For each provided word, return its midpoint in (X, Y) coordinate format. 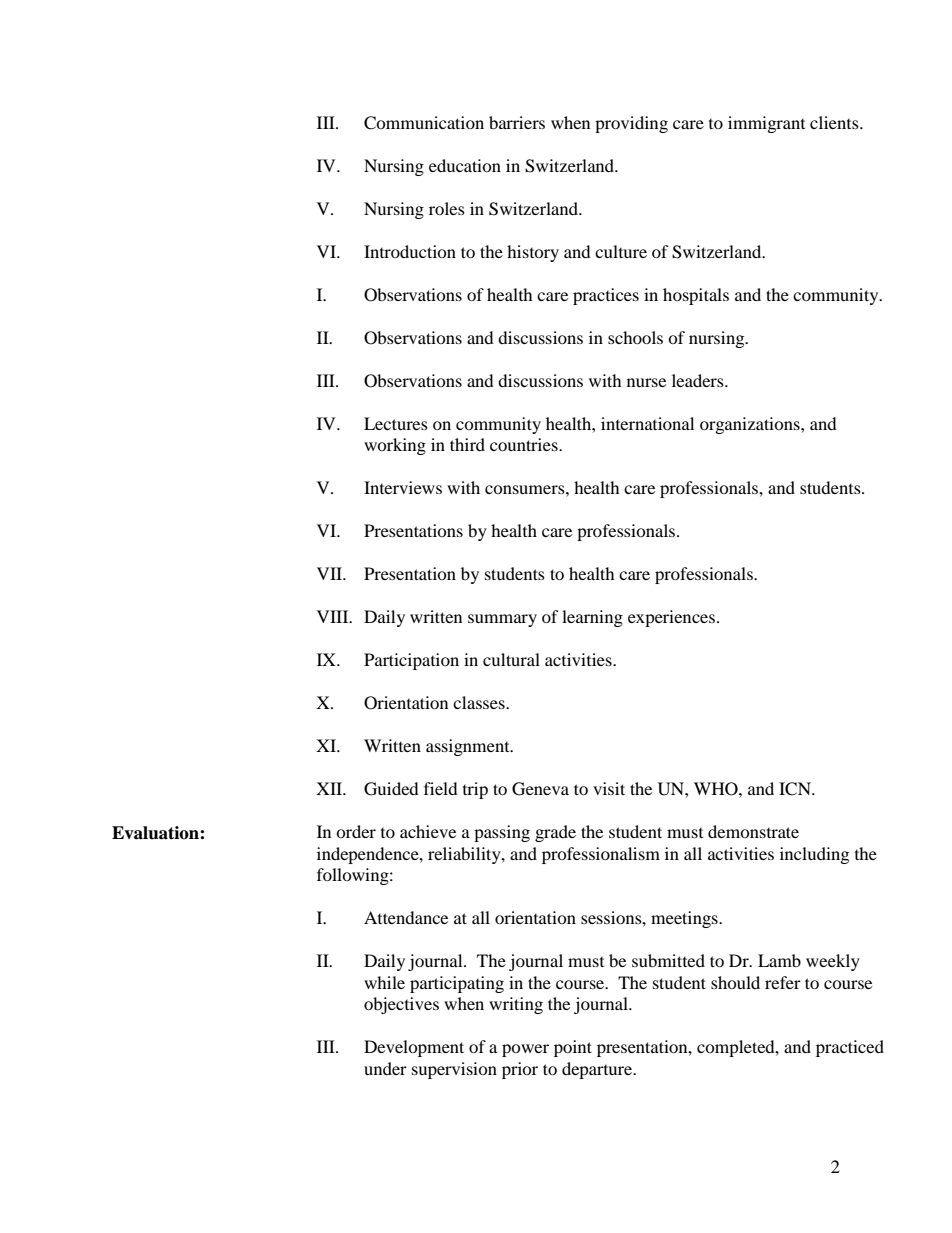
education (465, 165)
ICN (796, 789)
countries (525, 444)
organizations (751, 425)
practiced (850, 1048)
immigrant (766, 124)
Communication (424, 123)
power (525, 1050)
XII (330, 788)
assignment (469, 747)
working (395, 446)
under (385, 1068)
